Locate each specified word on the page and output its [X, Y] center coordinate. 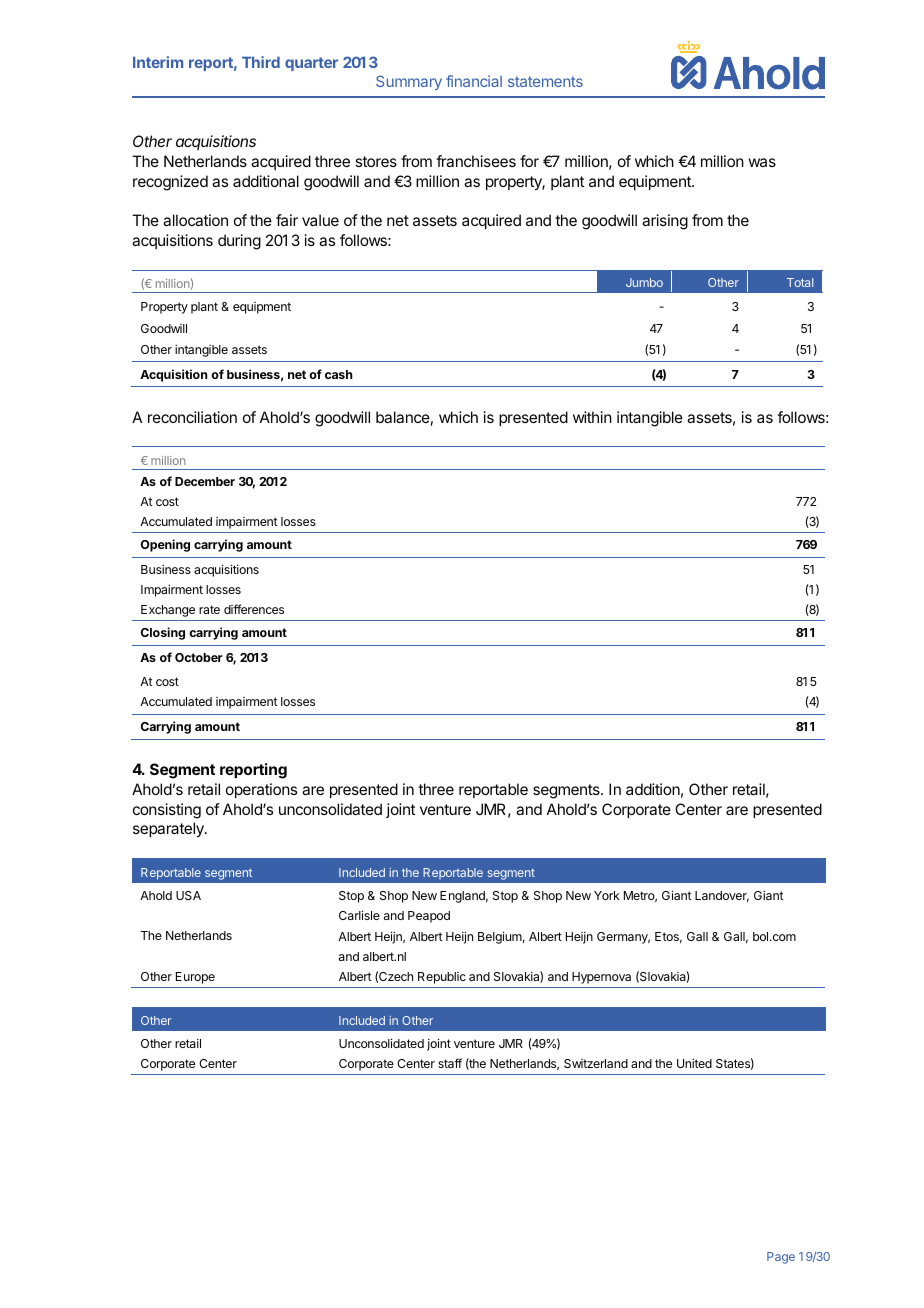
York [607, 895]
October [199, 657]
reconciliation [192, 417]
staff [450, 1063]
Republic [442, 978]
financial [474, 81]
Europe [195, 978]
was [762, 162]
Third [261, 62]
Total [800, 282]
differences [254, 609]
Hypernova [601, 978]
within [592, 417]
